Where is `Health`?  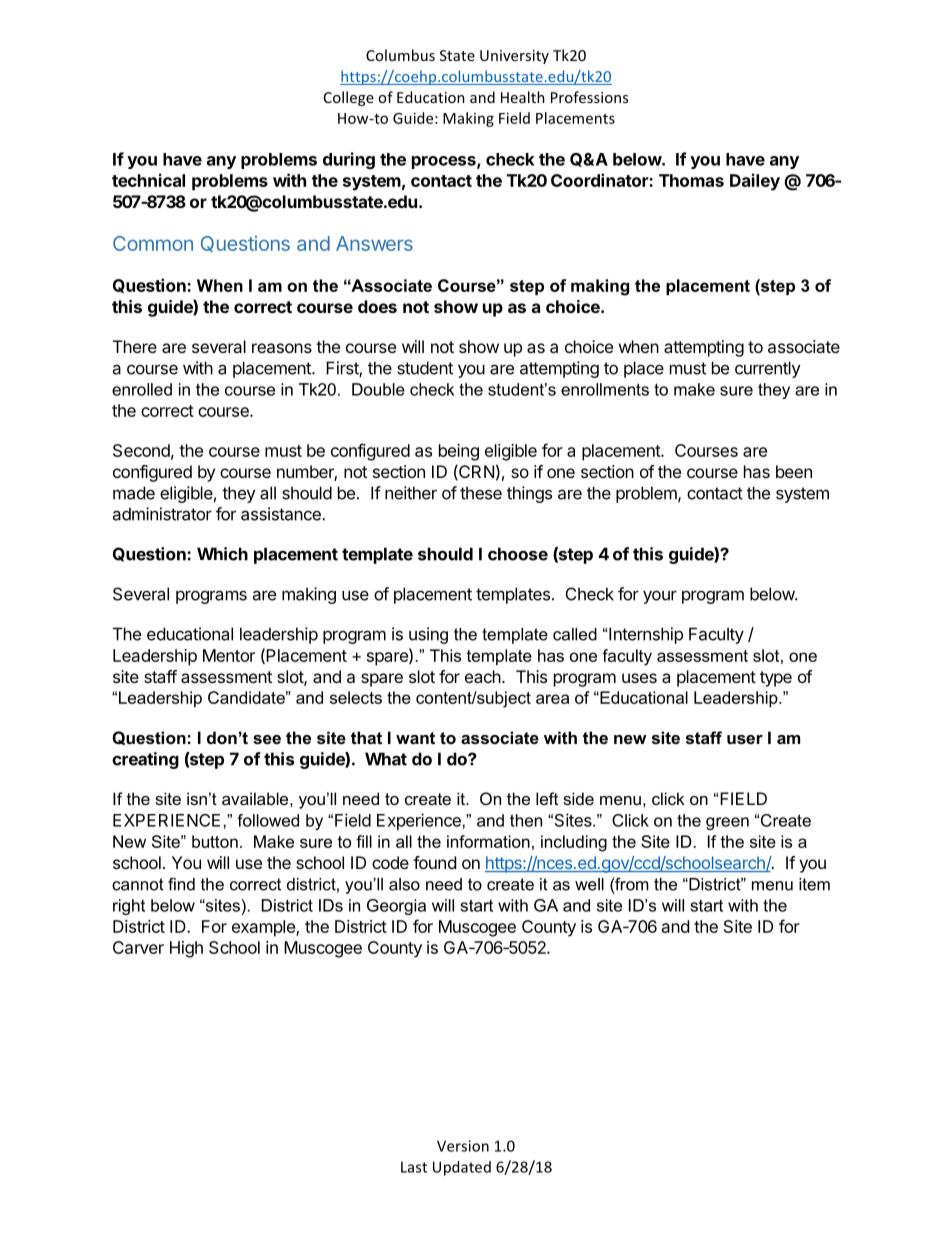
Health is located at coordinates (523, 97).
